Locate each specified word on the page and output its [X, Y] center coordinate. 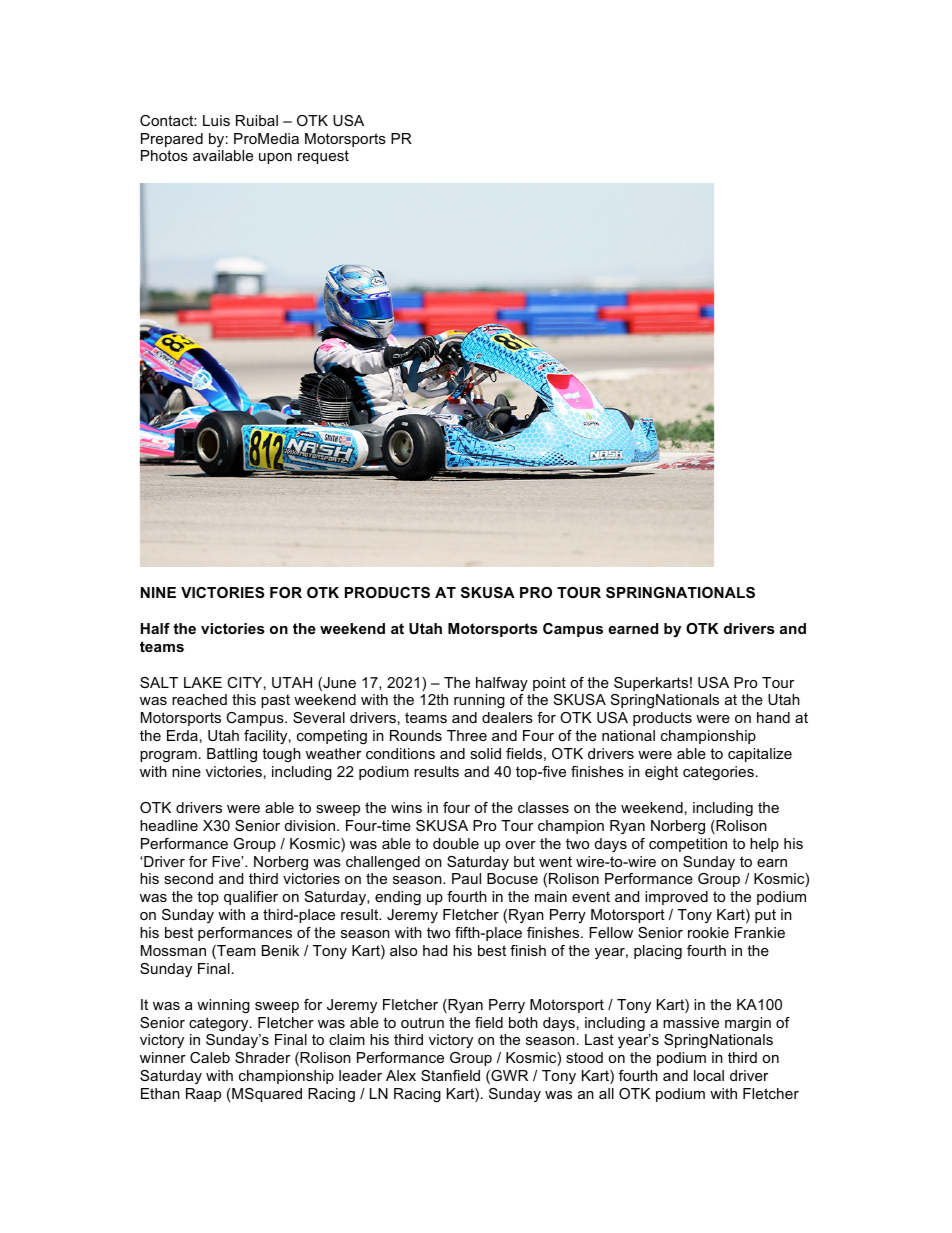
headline [169, 825]
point [549, 684]
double [456, 843]
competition [688, 845]
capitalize [760, 755]
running [479, 701]
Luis [216, 120]
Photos [164, 155]
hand [773, 717]
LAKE [203, 682]
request [323, 157]
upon [275, 158]
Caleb [210, 1057]
